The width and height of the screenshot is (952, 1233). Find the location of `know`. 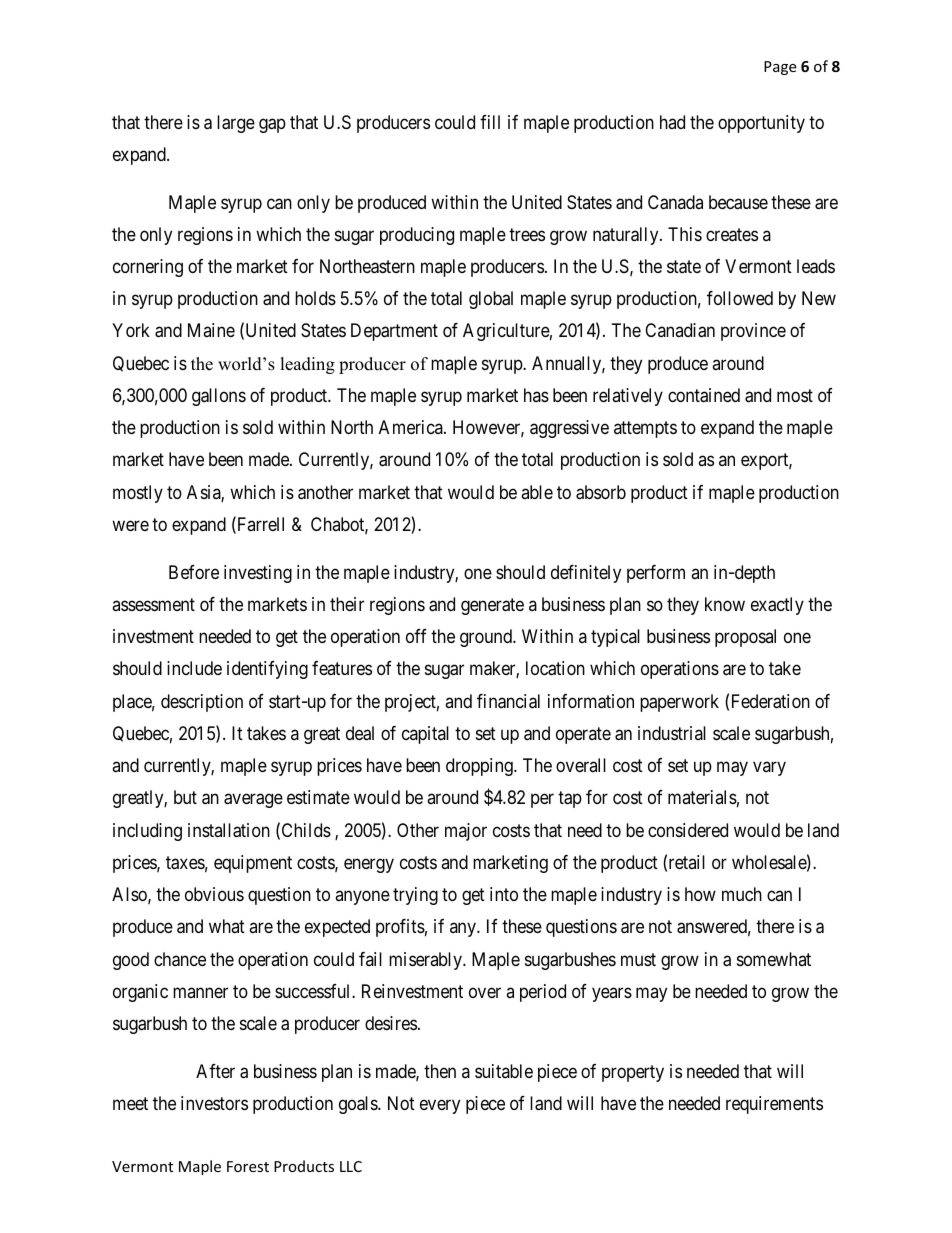

know is located at coordinates (725, 604).
